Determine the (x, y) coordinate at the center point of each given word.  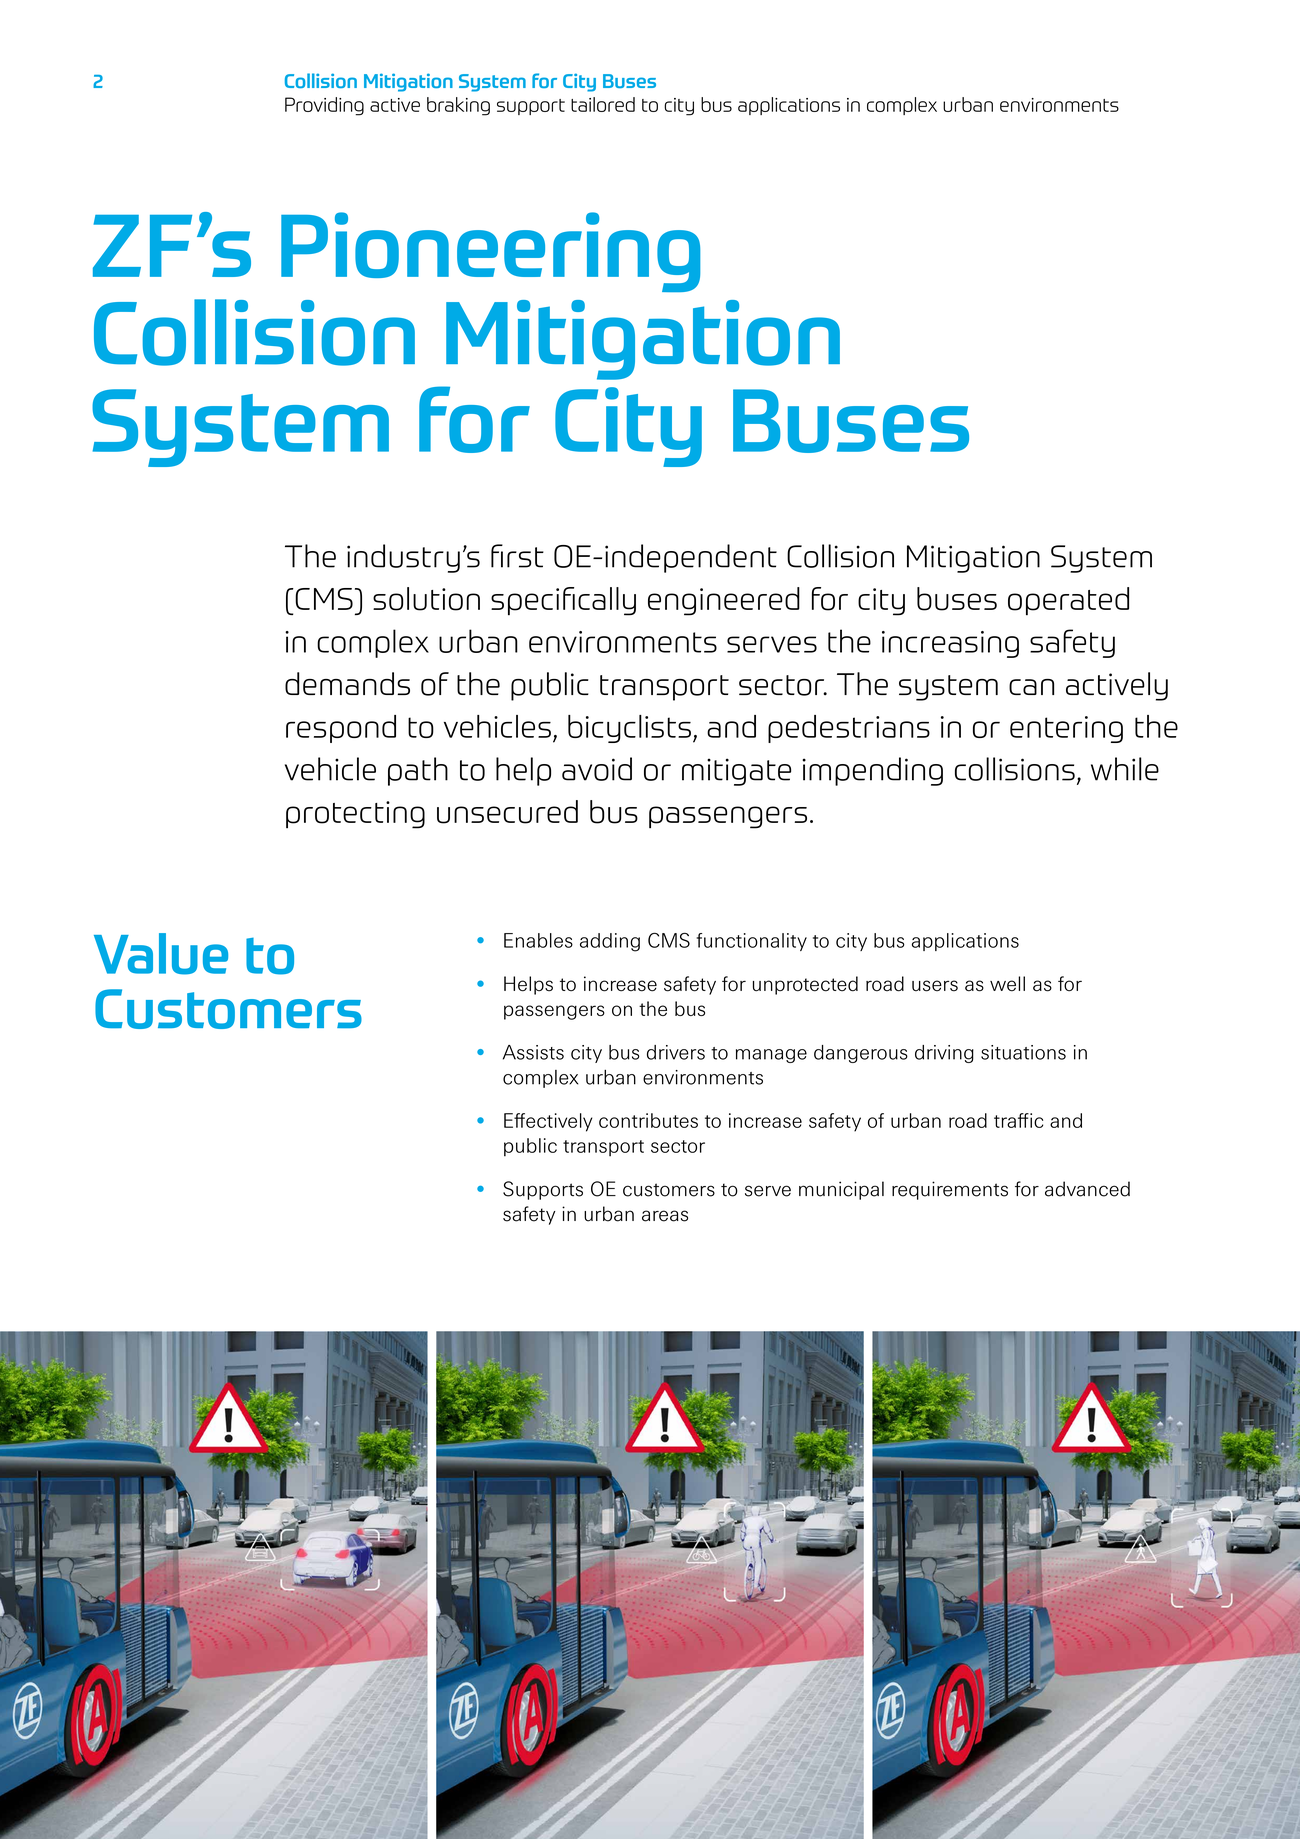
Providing (324, 106)
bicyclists (629, 729)
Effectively (548, 1122)
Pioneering (490, 252)
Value (161, 954)
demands (347, 683)
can (1031, 687)
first (517, 556)
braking (458, 106)
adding (610, 942)
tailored (603, 104)
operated (1068, 601)
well (1007, 984)
